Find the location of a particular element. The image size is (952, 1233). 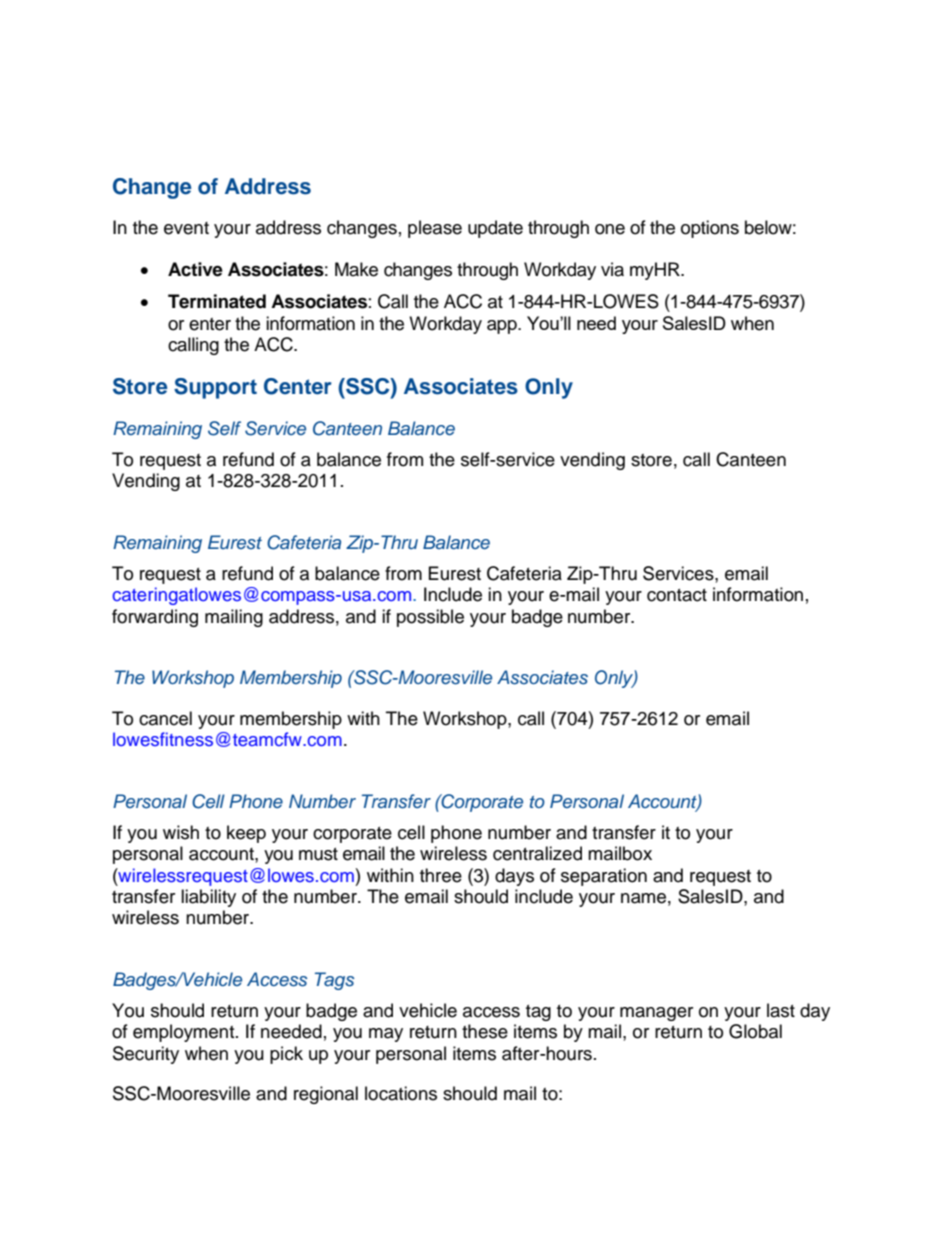

Support is located at coordinates (215, 388).
